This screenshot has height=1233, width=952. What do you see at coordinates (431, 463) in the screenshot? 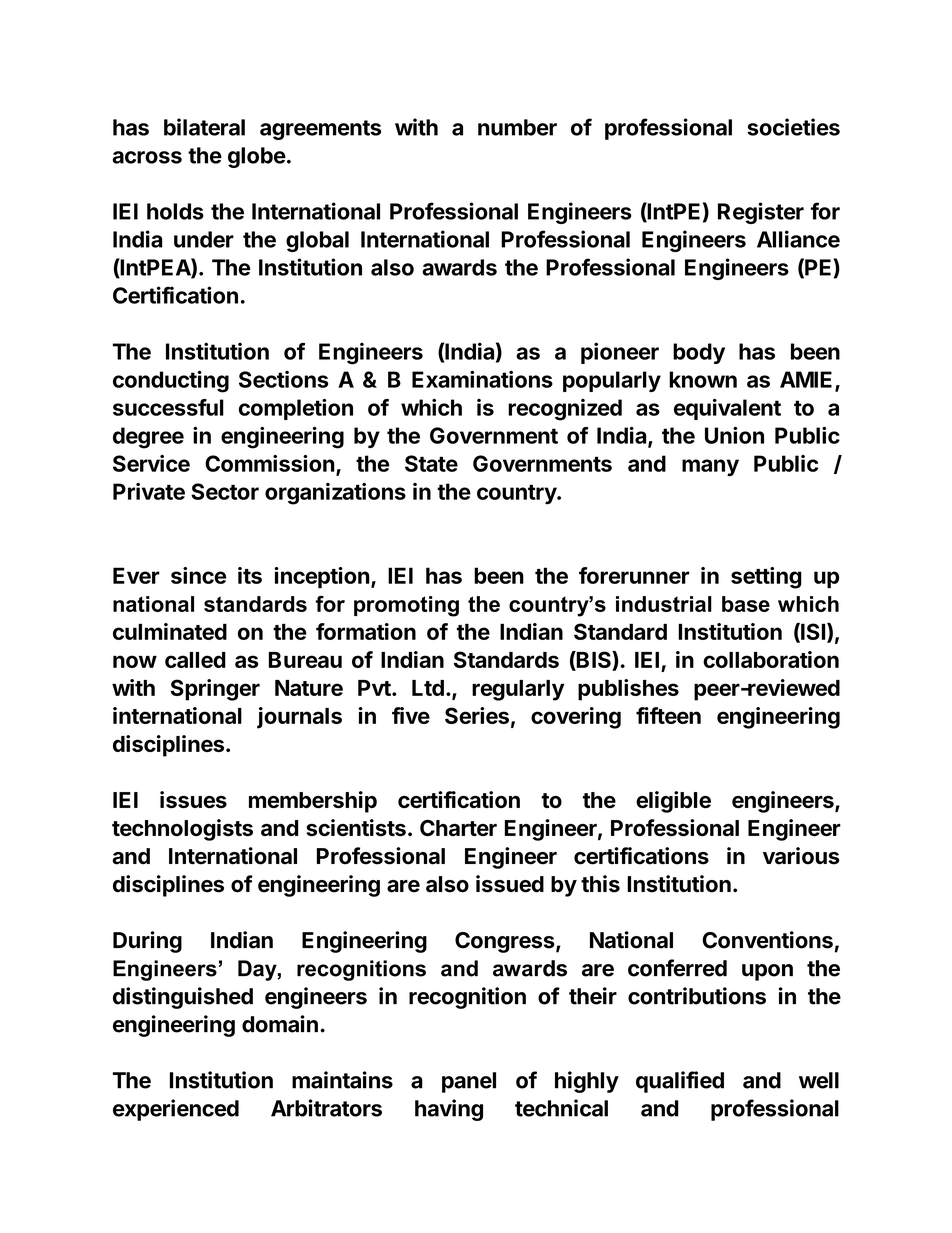
I see `State` at bounding box center [431, 463].
